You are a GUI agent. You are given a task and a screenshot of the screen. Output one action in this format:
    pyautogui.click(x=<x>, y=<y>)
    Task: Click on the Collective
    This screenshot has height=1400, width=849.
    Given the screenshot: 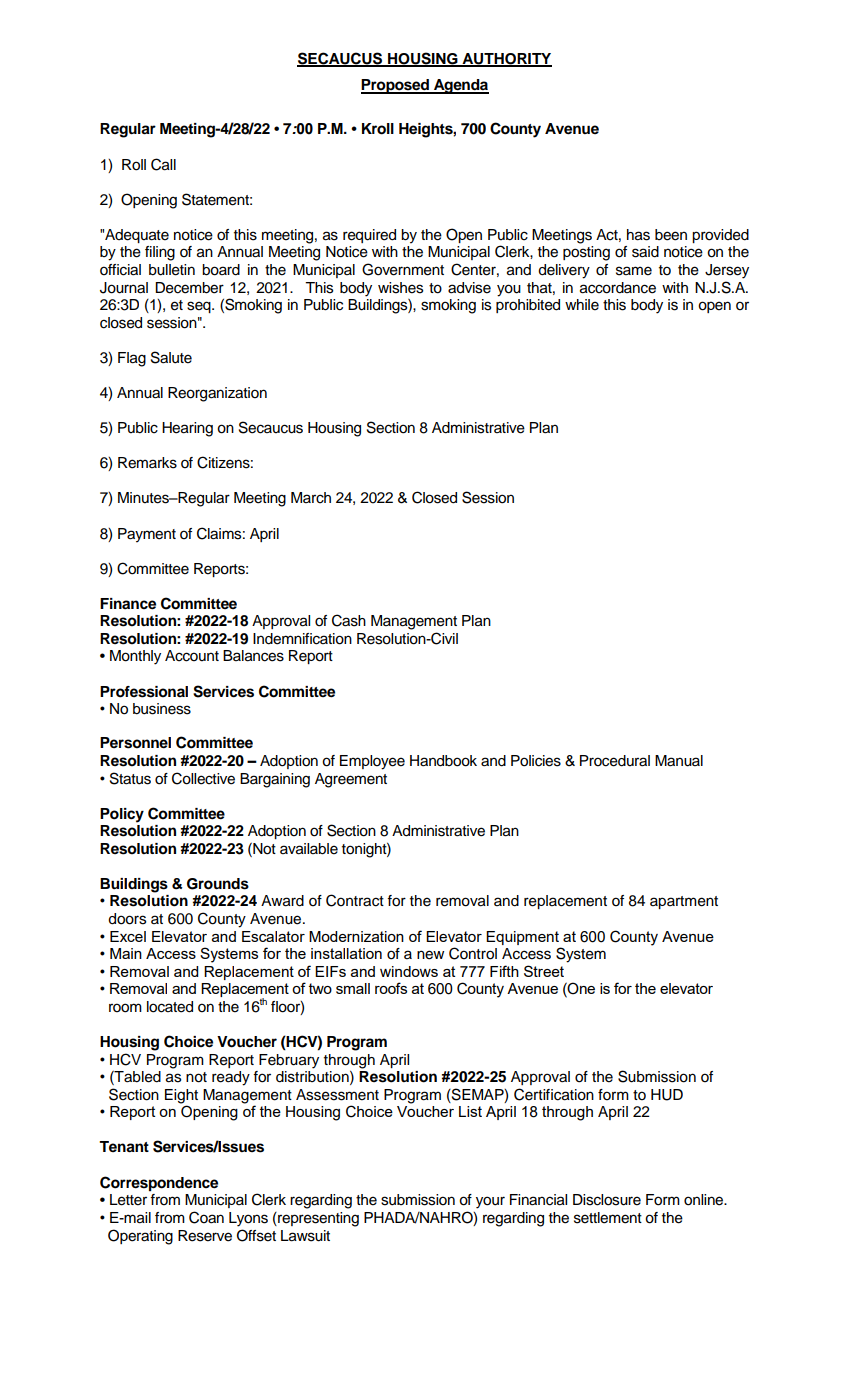 What is the action you would take?
    pyautogui.click(x=203, y=778)
